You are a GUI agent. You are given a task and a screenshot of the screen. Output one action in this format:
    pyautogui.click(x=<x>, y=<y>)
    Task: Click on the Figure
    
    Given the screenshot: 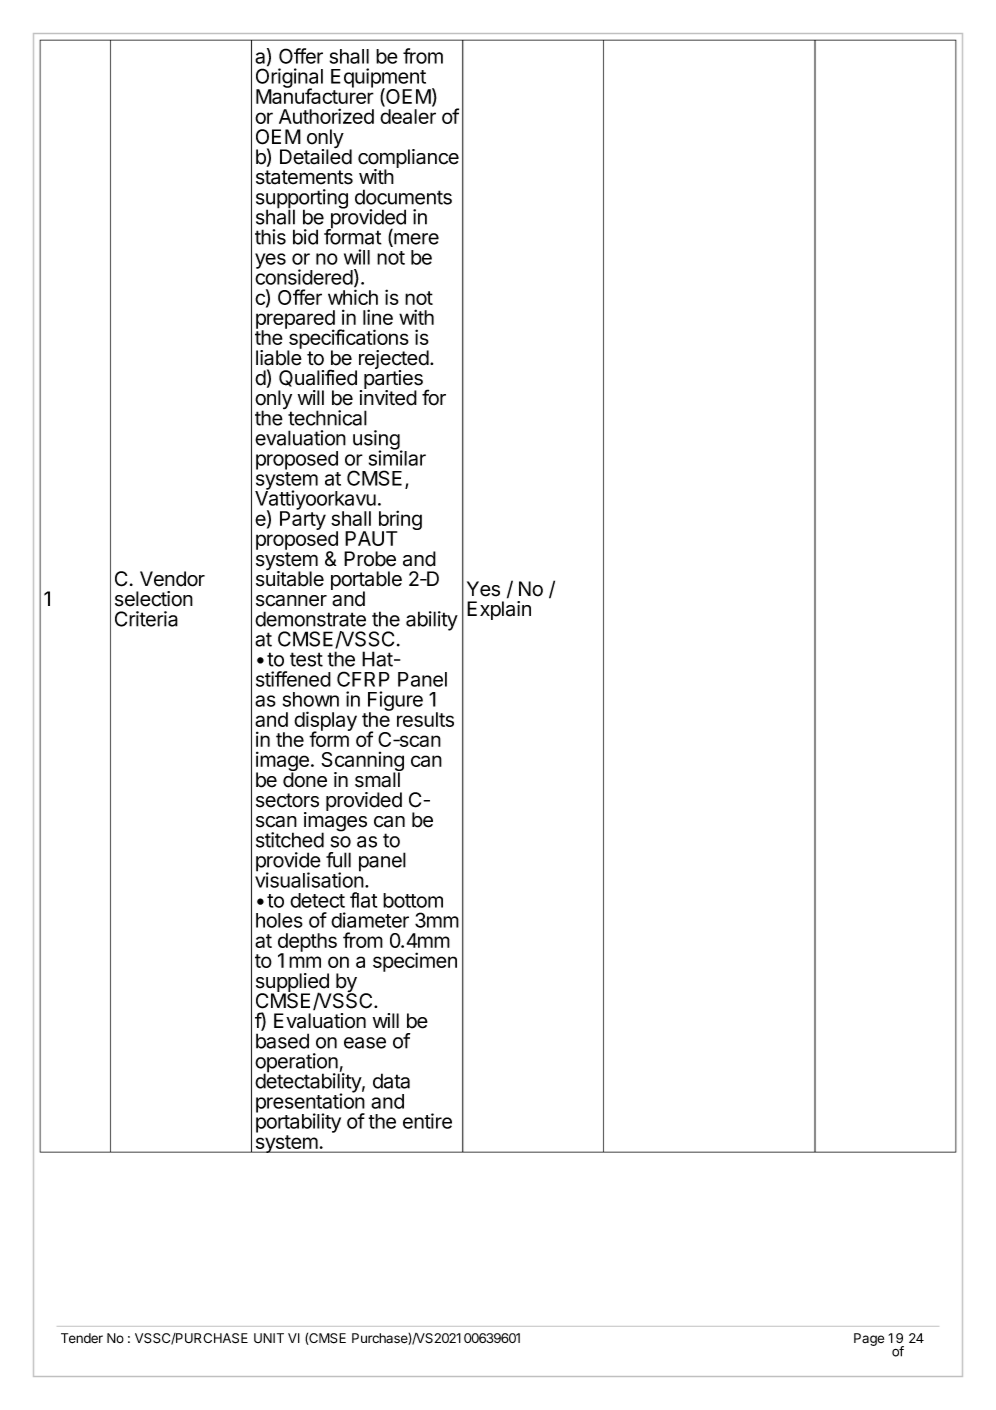 What is the action you would take?
    pyautogui.click(x=395, y=702)
